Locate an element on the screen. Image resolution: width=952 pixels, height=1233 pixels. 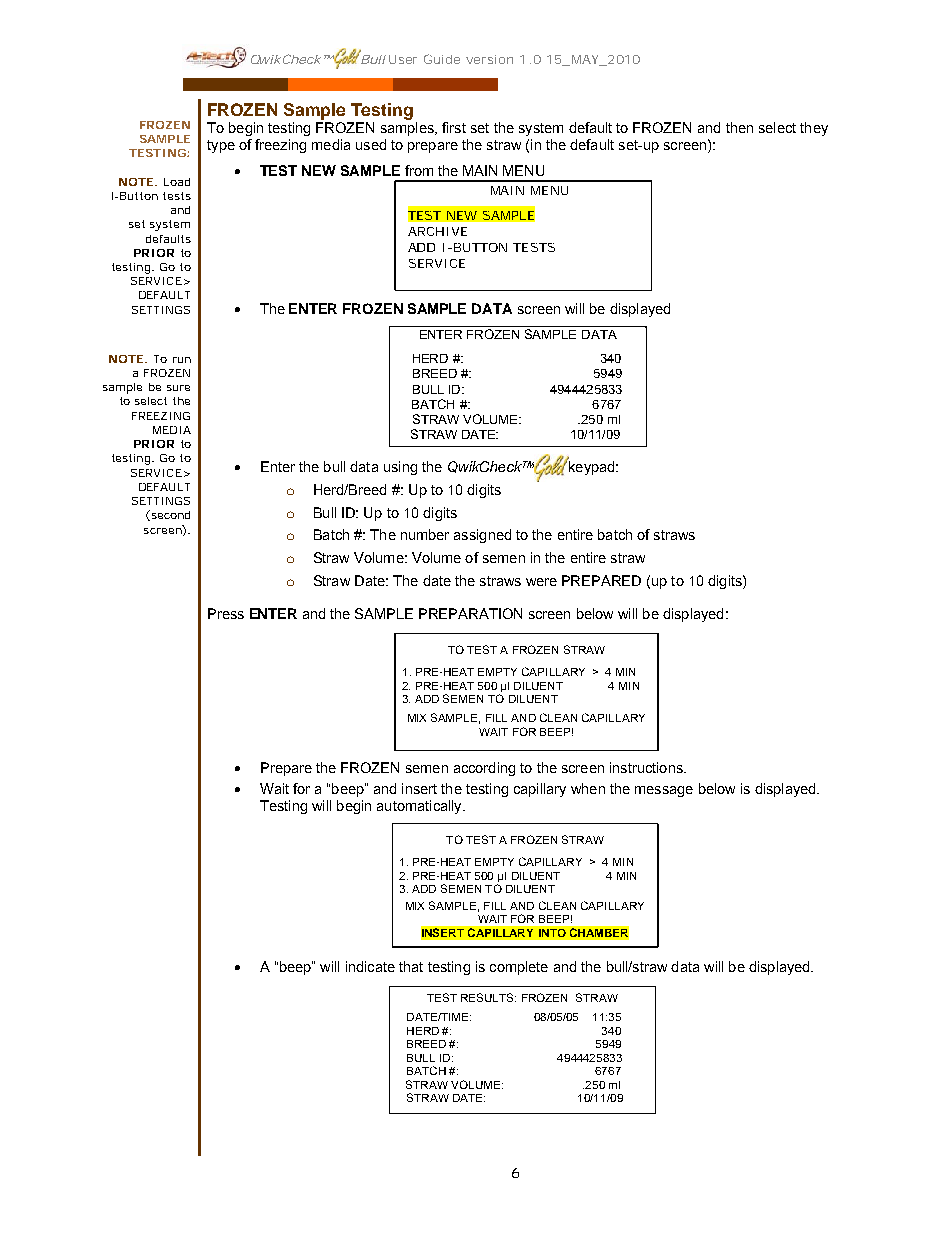
sure is located at coordinates (178, 388).
